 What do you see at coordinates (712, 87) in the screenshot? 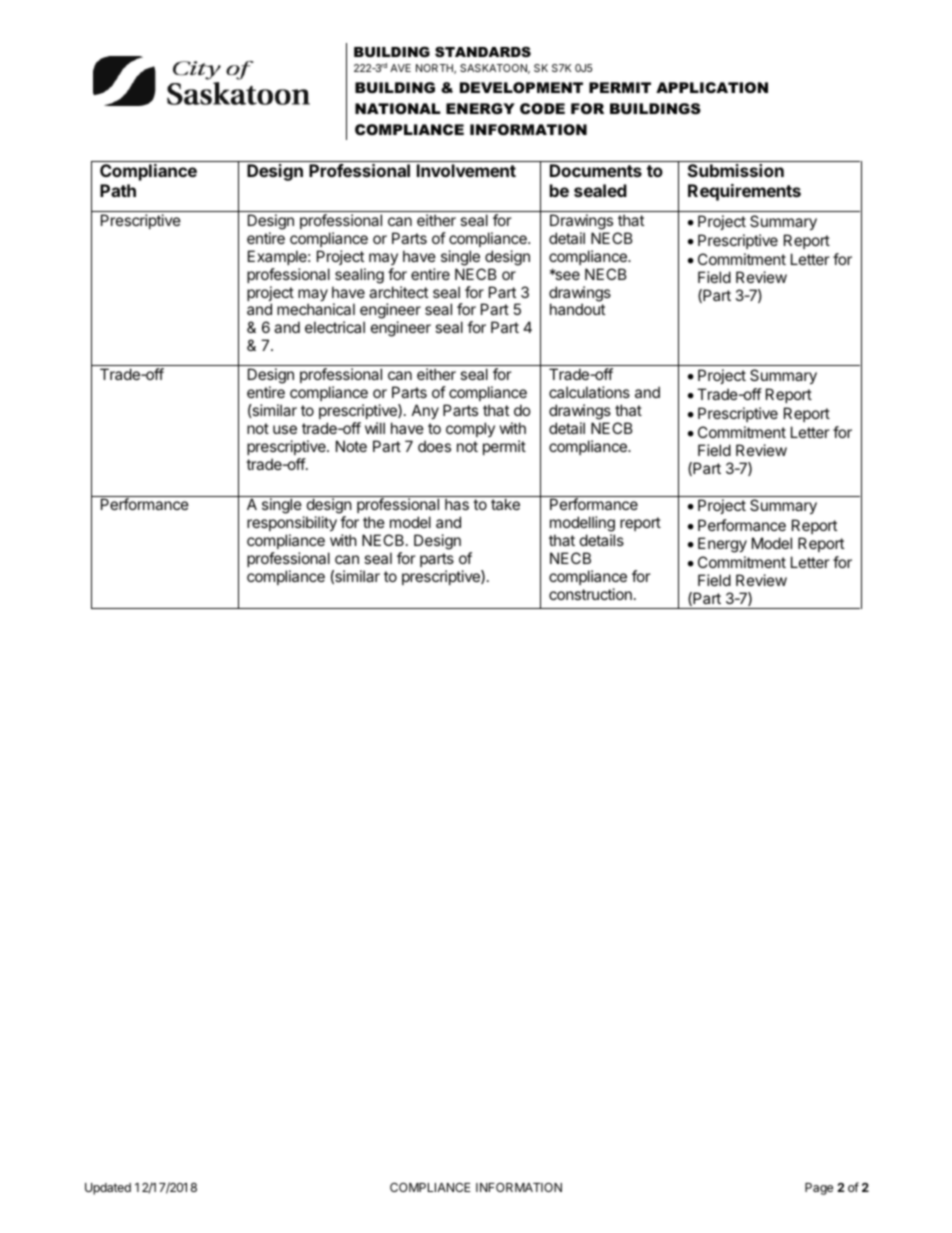
I see `APPLICATION` at bounding box center [712, 87].
